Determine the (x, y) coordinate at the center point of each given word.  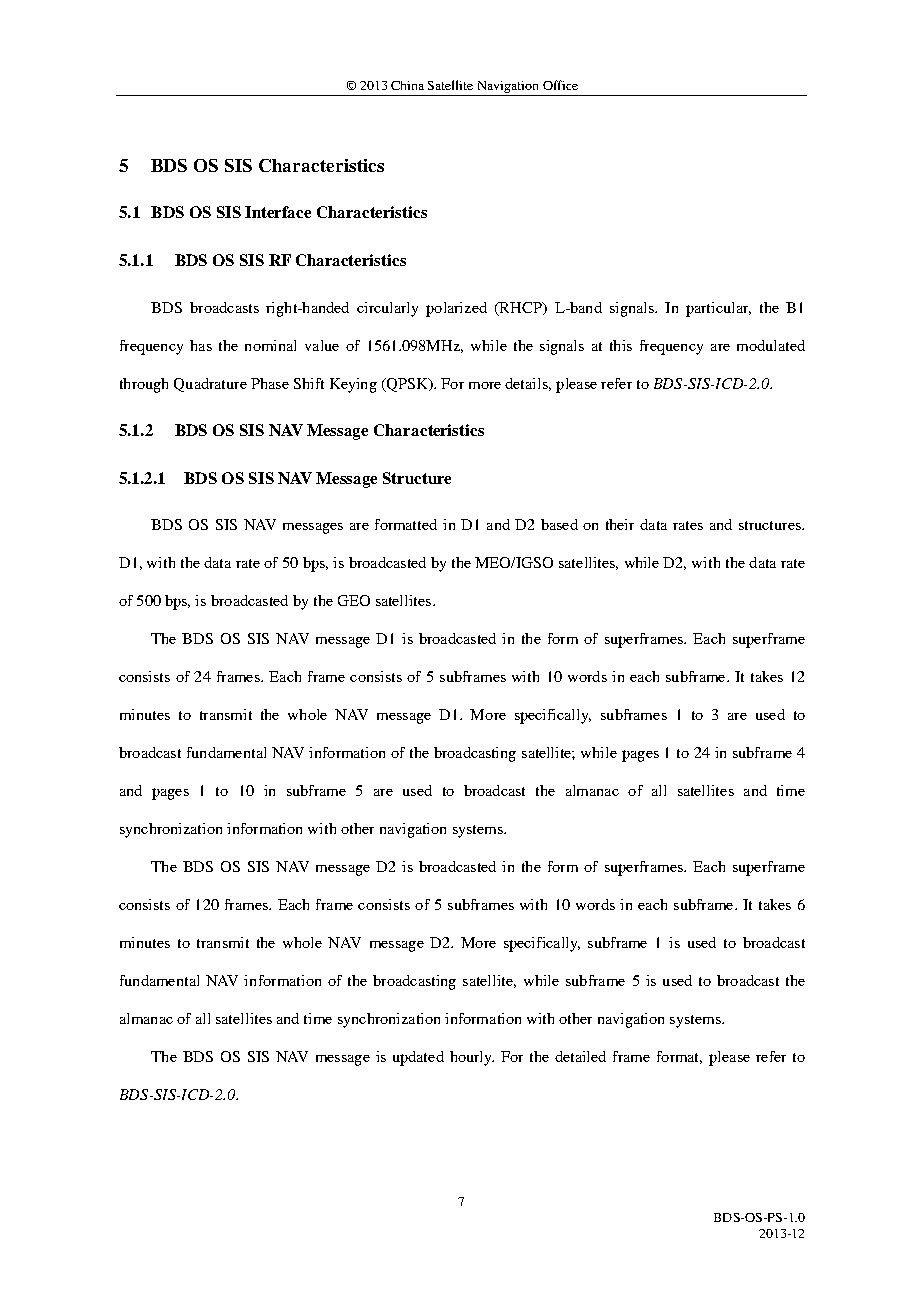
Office (560, 85)
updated (418, 1058)
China (407, 85)
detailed (580, 1056)
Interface (278, 212)
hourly (472, 1058)
